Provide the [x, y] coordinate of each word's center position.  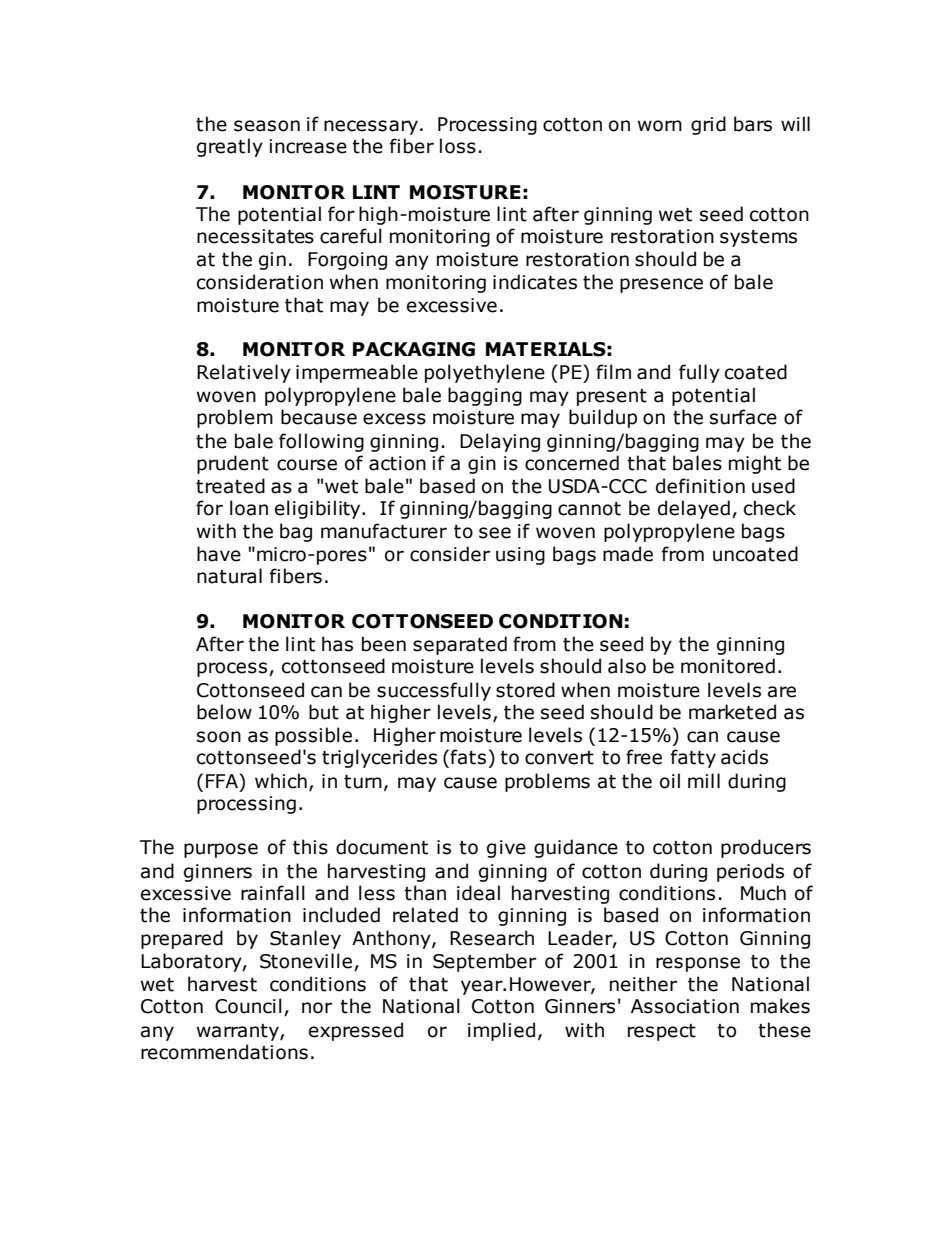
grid [708, 125]
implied [501, 1031]
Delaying [500, 442]
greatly [230, 147]
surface [743, 417]
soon [219, 737]
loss [458, 146]
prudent [233, 464]
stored [525, 690]
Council [248, 1006]
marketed [732, 712]
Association [685, 1006]
